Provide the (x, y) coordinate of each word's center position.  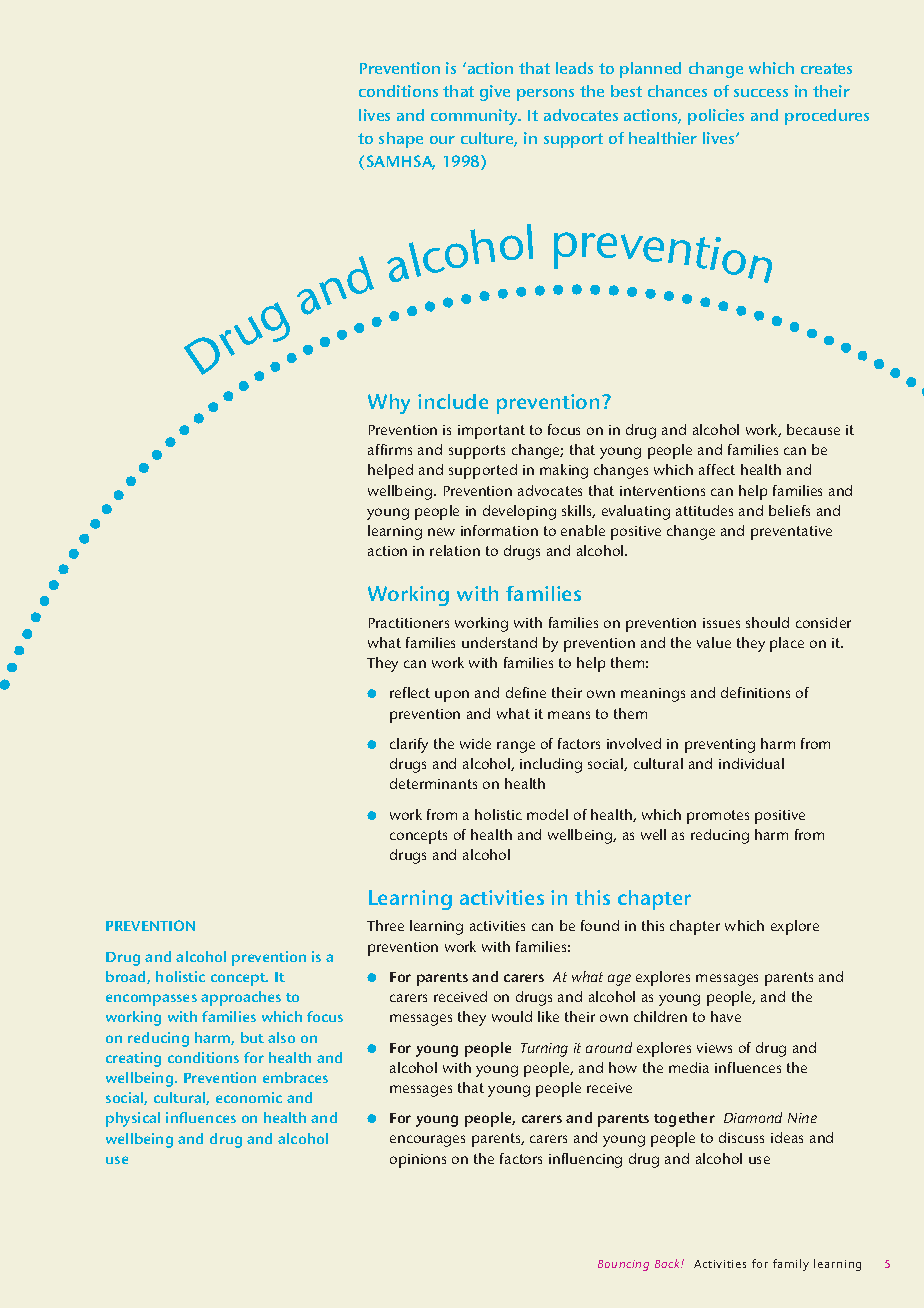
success (761, 93)
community (475, 117)
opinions (418, 1161)
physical (133, 1119)
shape (401, 140)
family (791, 1265)
